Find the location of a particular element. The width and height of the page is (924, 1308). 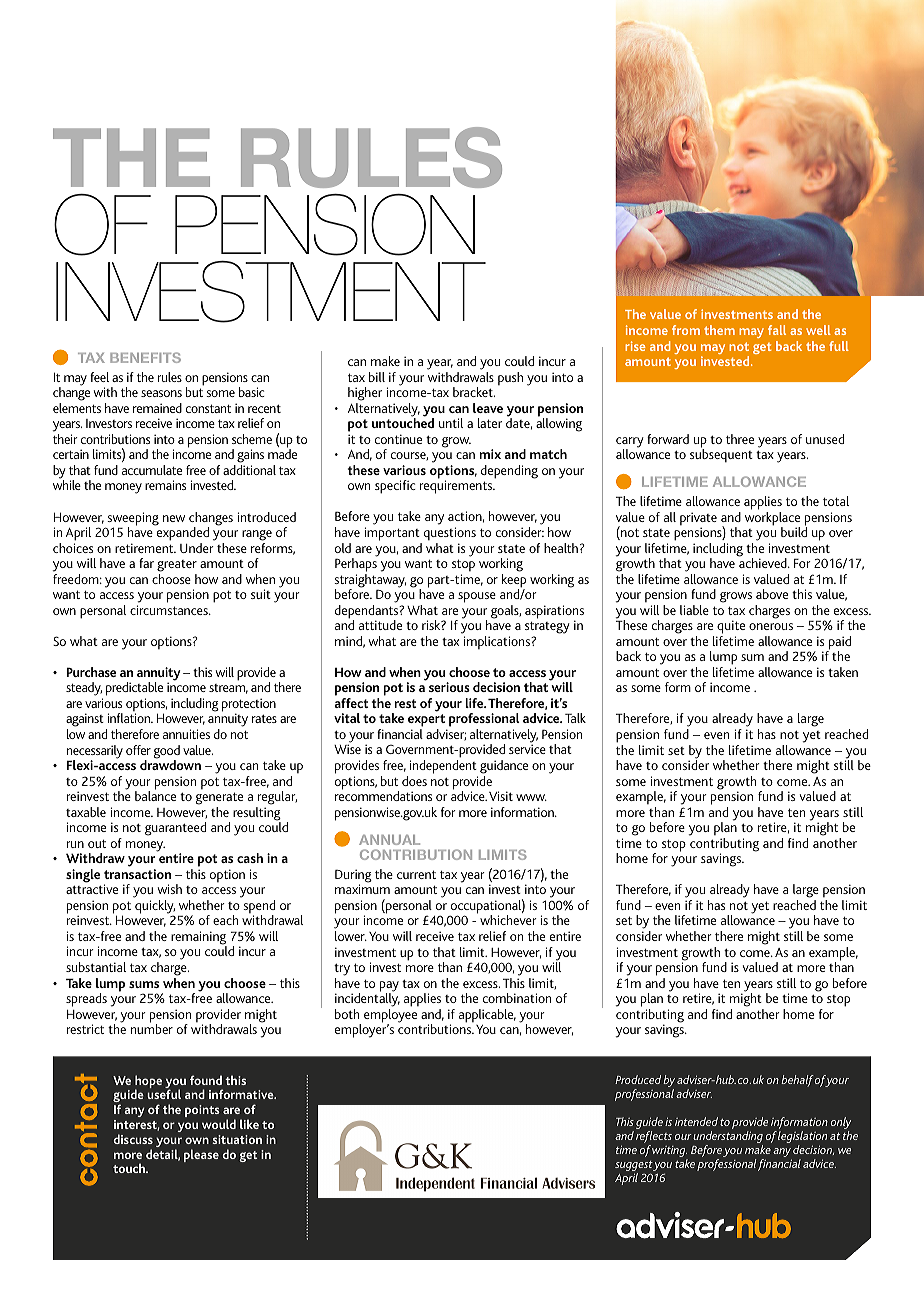

pay is located at coordinates (389, 987).
